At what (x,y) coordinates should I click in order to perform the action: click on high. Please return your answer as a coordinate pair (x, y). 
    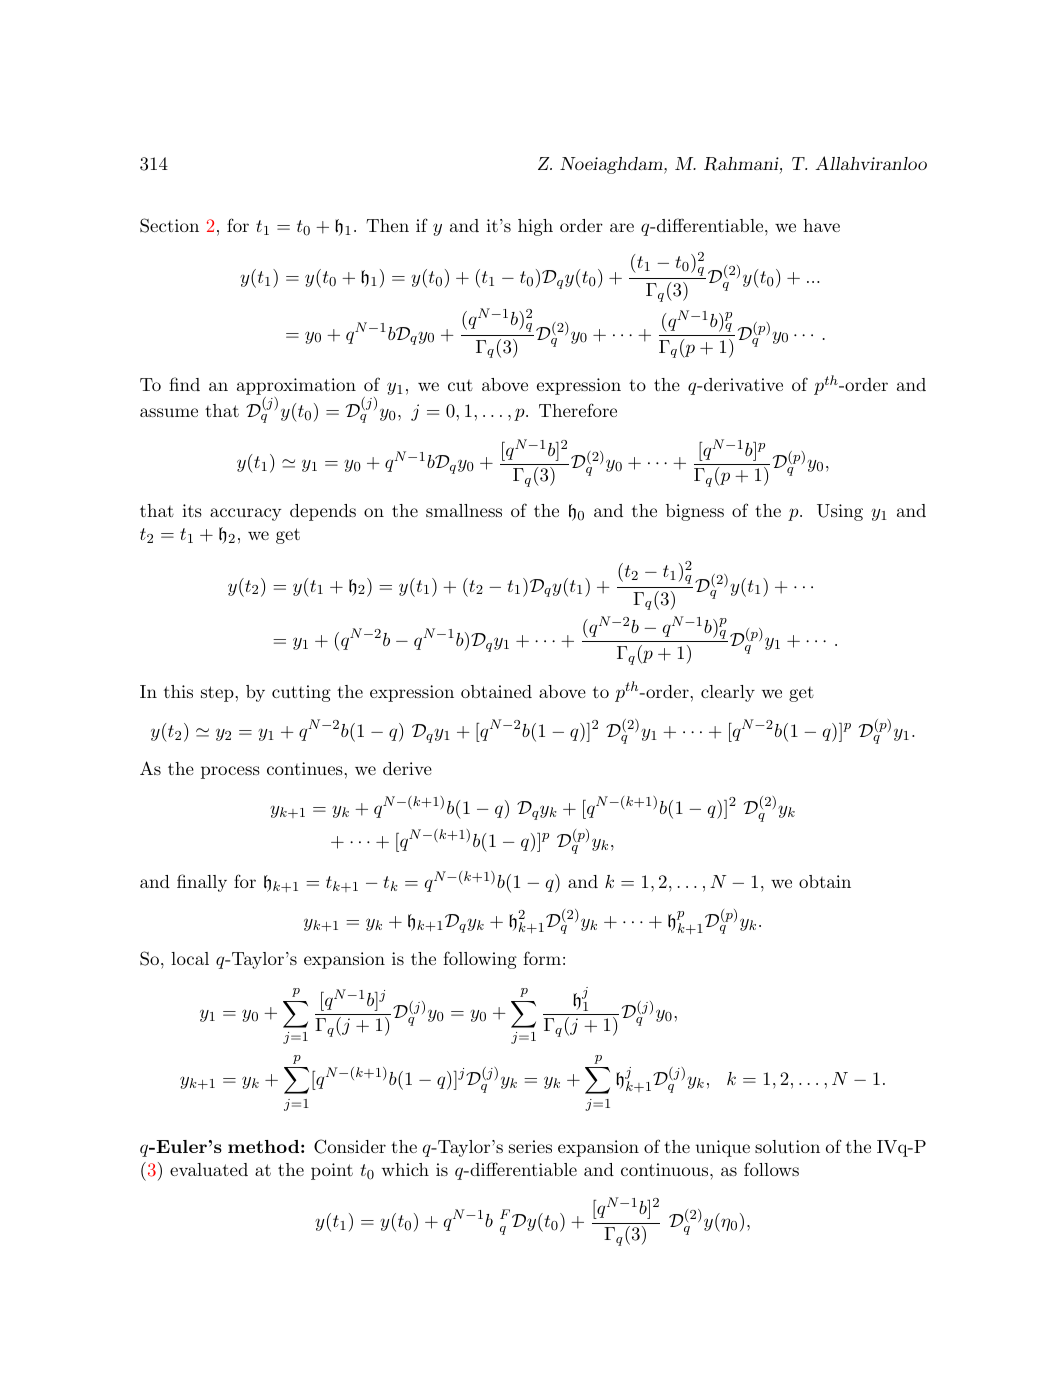
    Looking at the image, I should click on (535, 227).
